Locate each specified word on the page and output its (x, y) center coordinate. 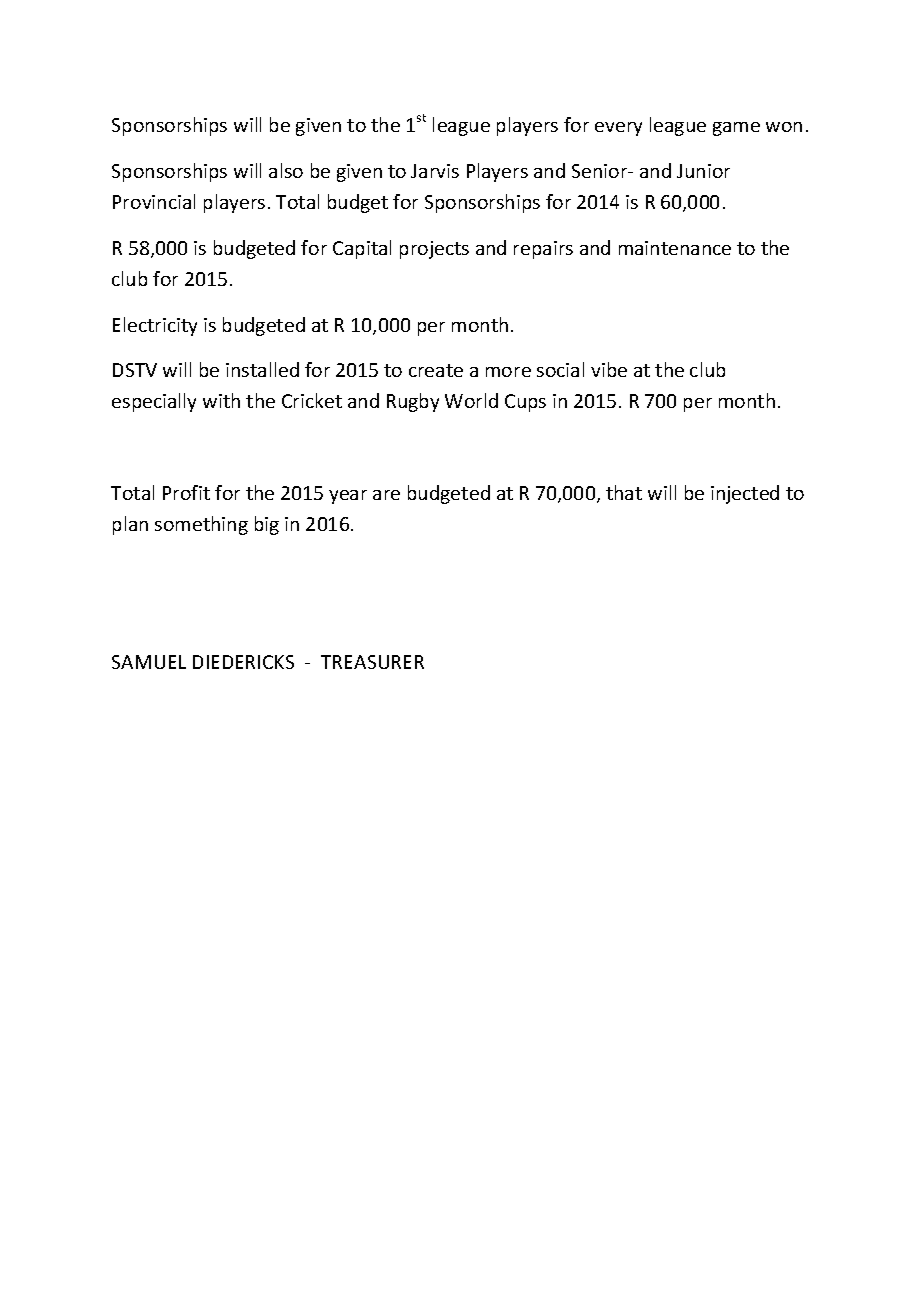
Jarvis (435, 171)
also (286, 170)
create (436, 370)
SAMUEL (149, 662)
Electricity (155, 326)
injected (745, 494)
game (736, 129)
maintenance (675, 248)
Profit (186, 492)
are (386, 495)
